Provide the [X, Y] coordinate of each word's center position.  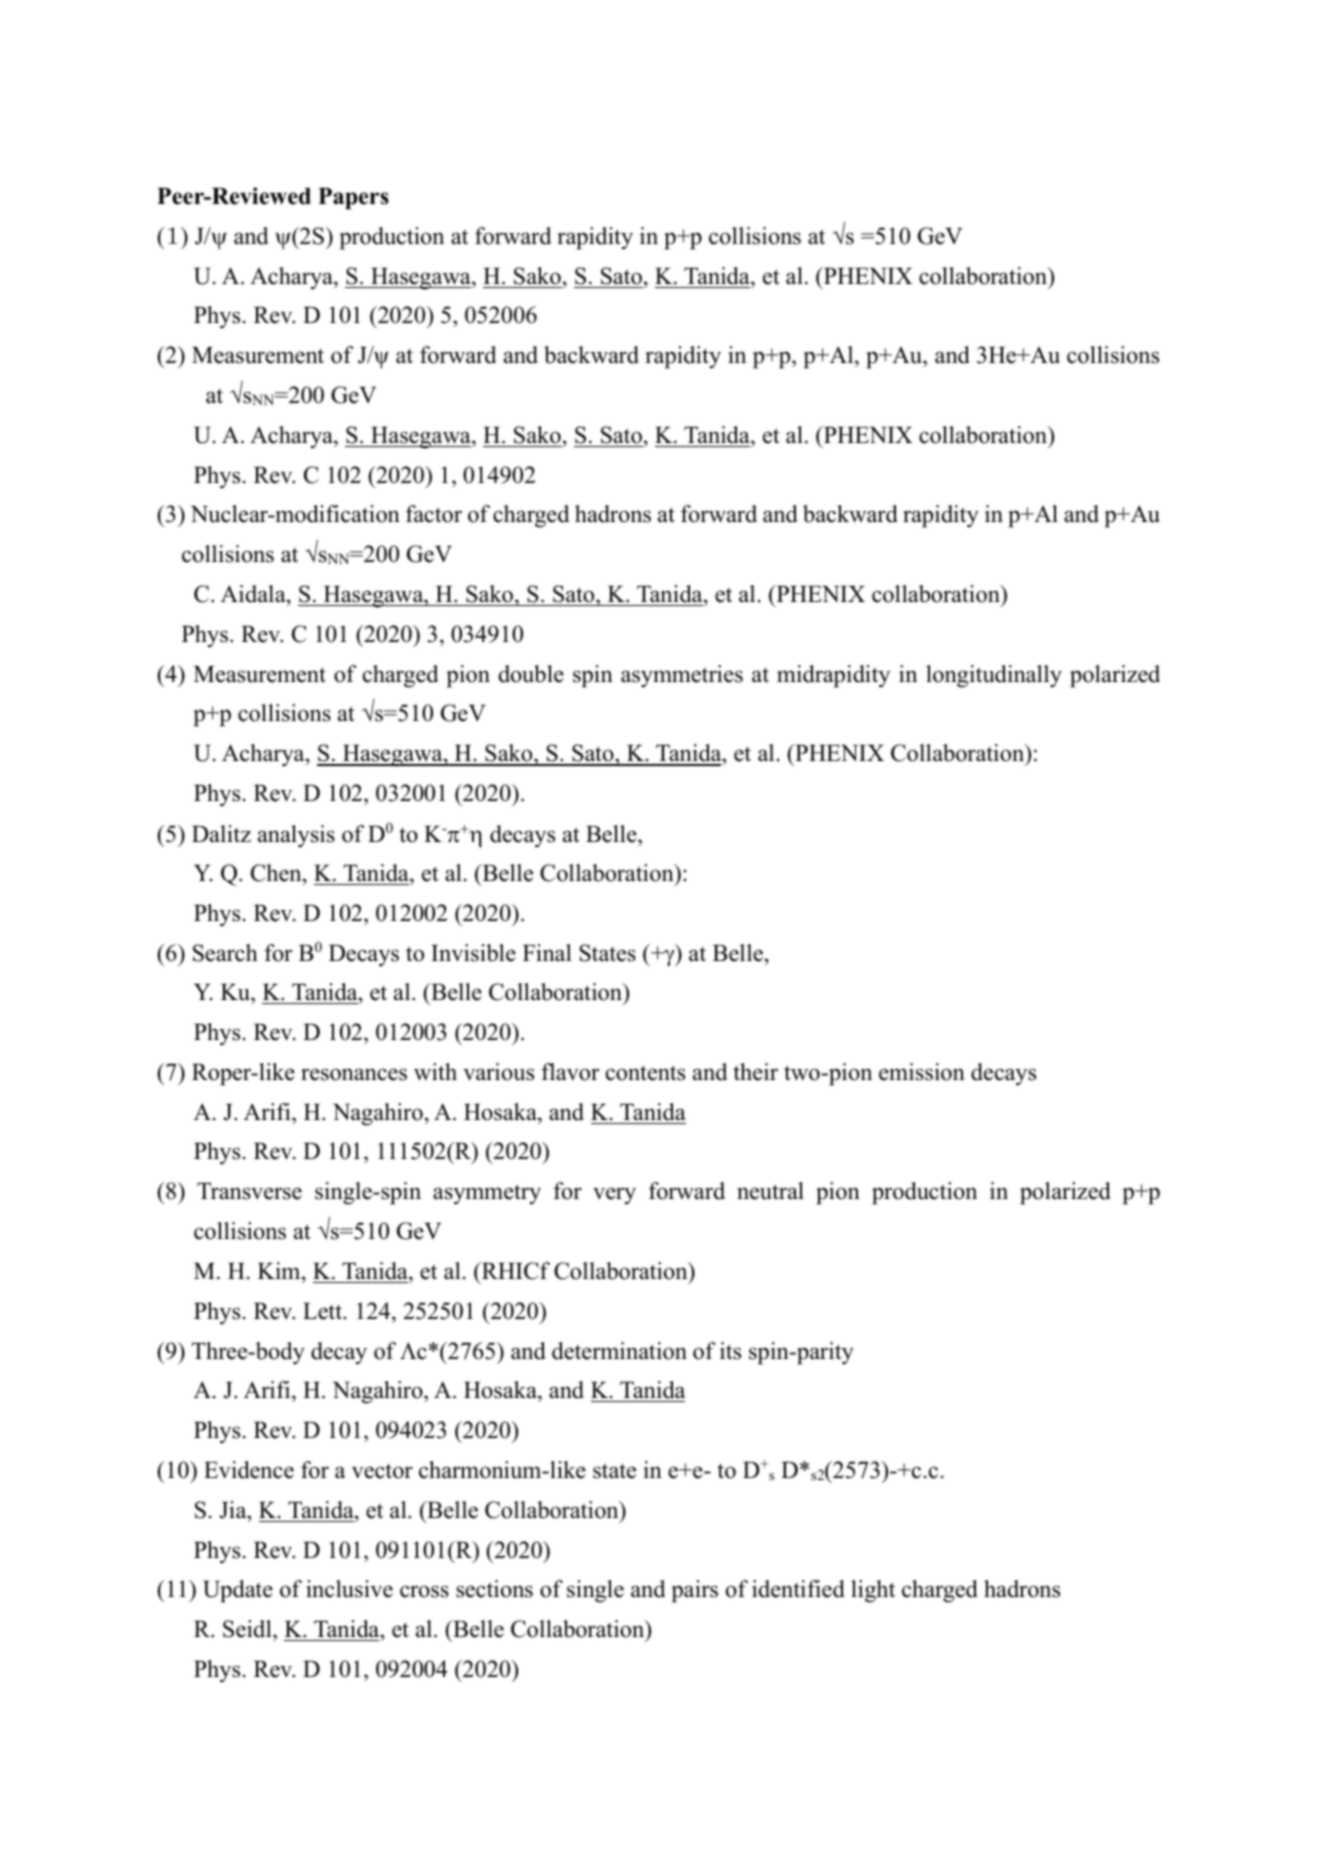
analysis [296, 836]
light [873, 1591]
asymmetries [682, 676]
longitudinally [994, 676]
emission [922, 1072]
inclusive [349, 1589]
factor [434, 514]
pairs [694, 1591]
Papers [353, 199]
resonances [354, 1074]
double [531, 674]
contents [645, 1073]
